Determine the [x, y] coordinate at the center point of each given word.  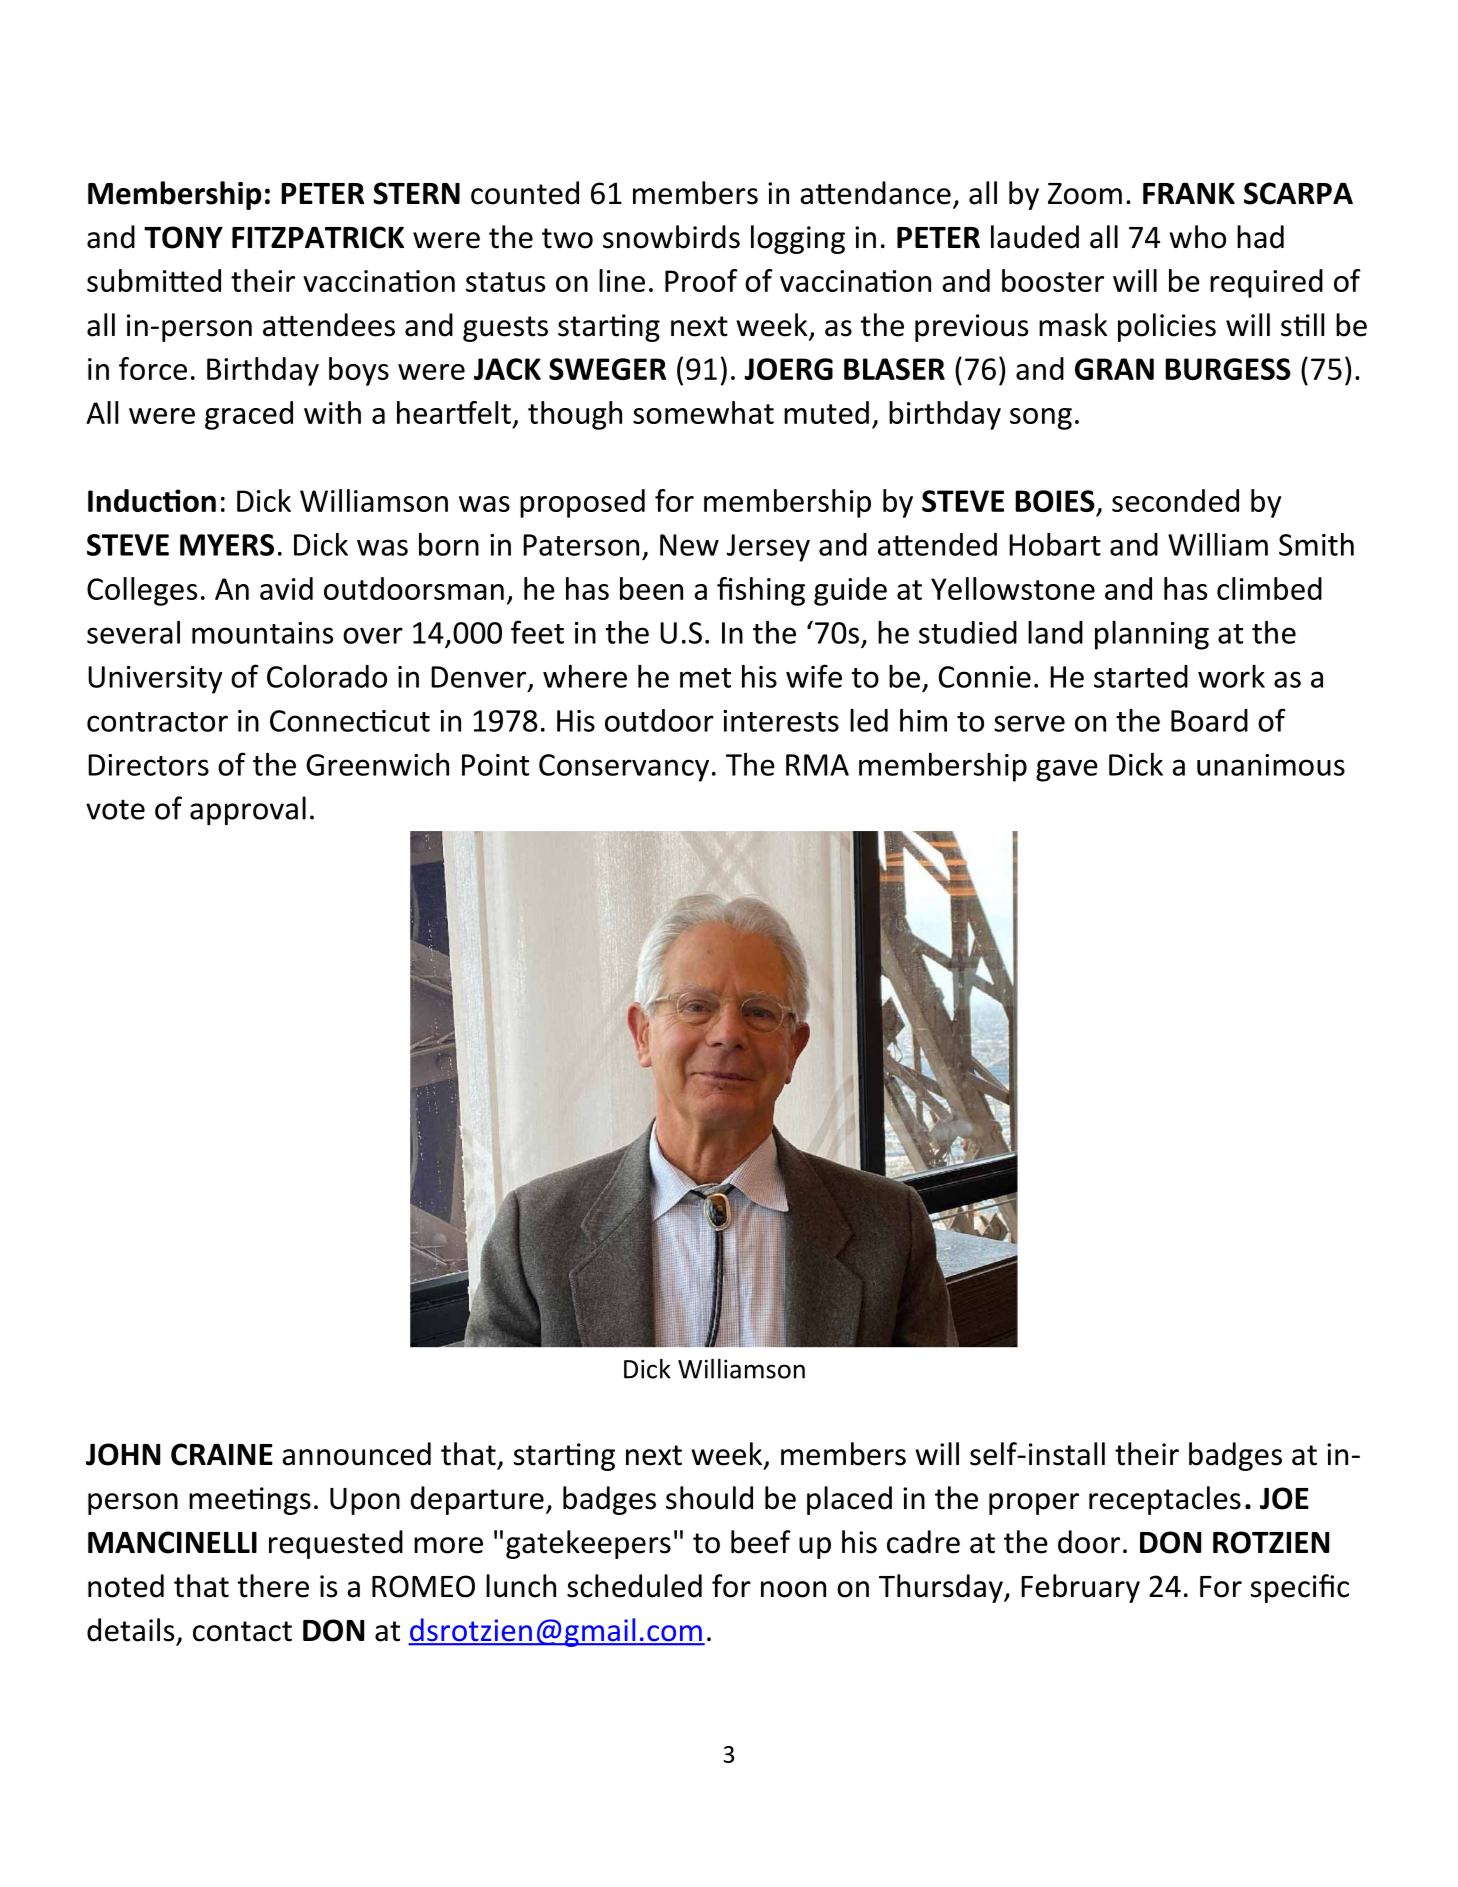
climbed [1269, 588]
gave [1067, 770]
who [1197, 237]
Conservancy [624, 768]
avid [286, 588]
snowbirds [671, 237]
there [273, 1586]
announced [356, 1454]
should [709, 1498]
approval [248, 810]
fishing [761, 591]
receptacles [1165, 1500]
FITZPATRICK [318, 237]
